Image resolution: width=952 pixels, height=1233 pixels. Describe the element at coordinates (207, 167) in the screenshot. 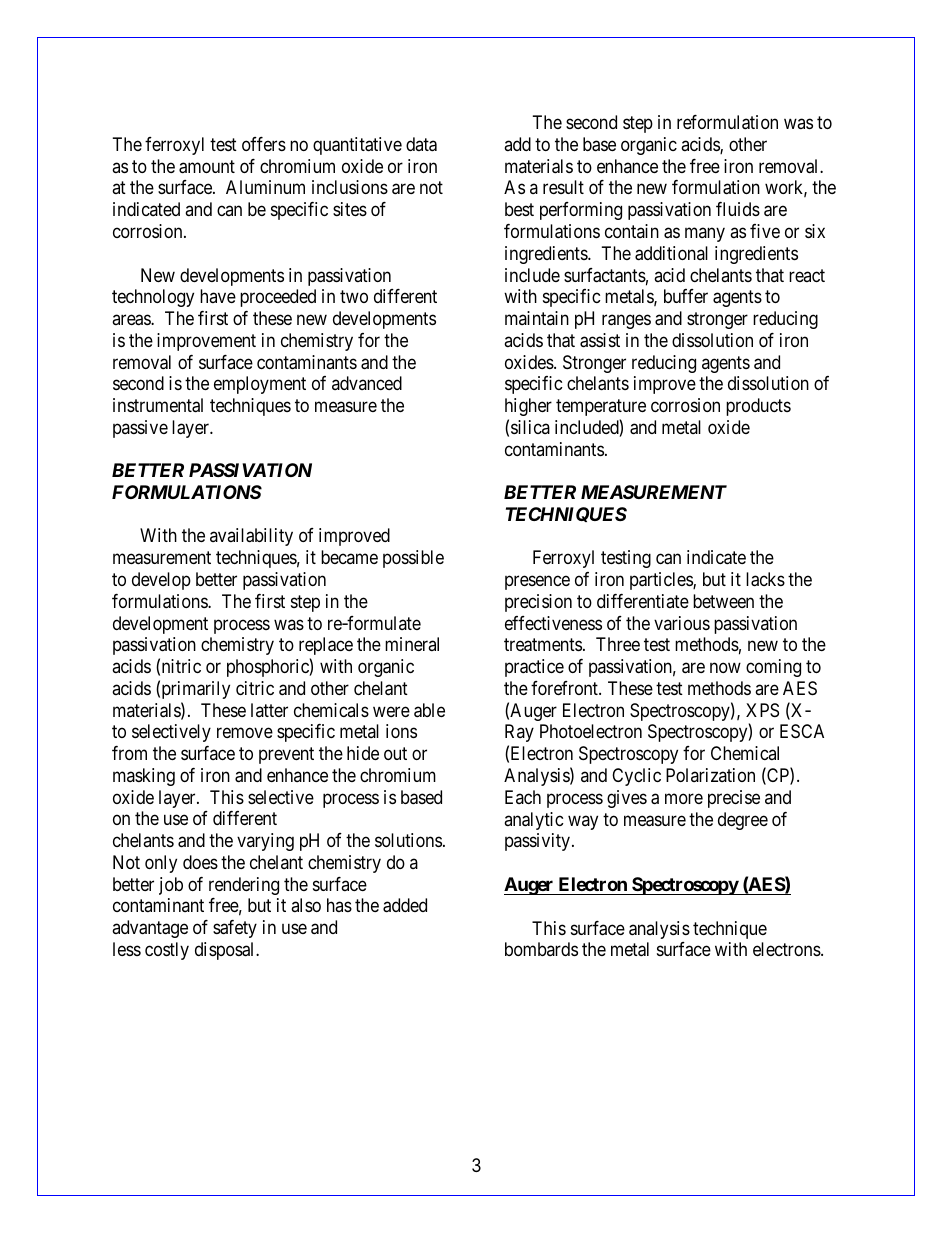

I see `amount` at that location.
